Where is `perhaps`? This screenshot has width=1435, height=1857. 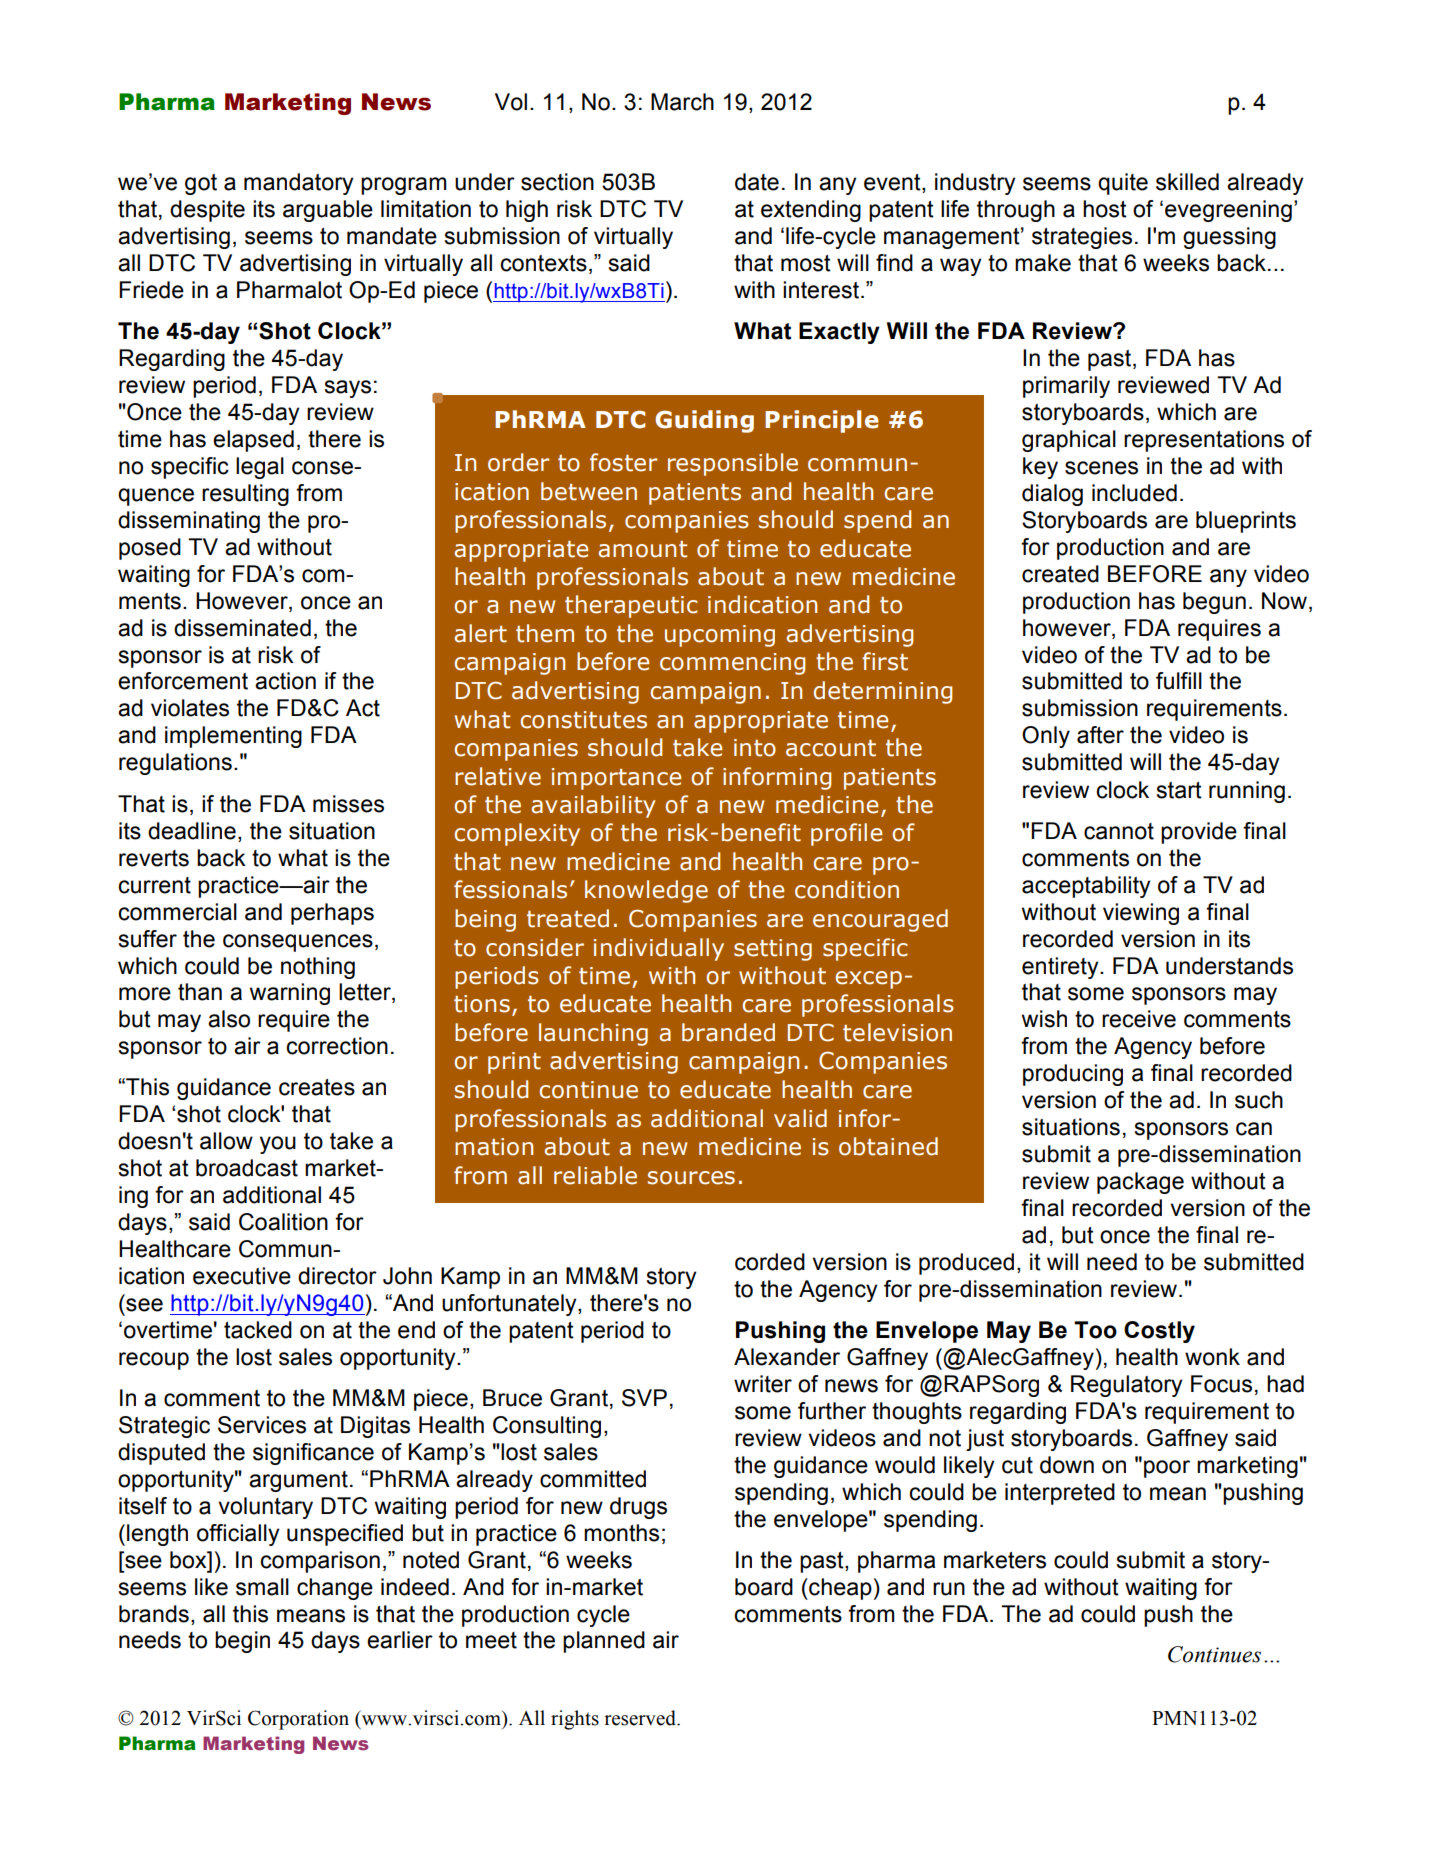
perhaps is located at coordinates (332, 914).
